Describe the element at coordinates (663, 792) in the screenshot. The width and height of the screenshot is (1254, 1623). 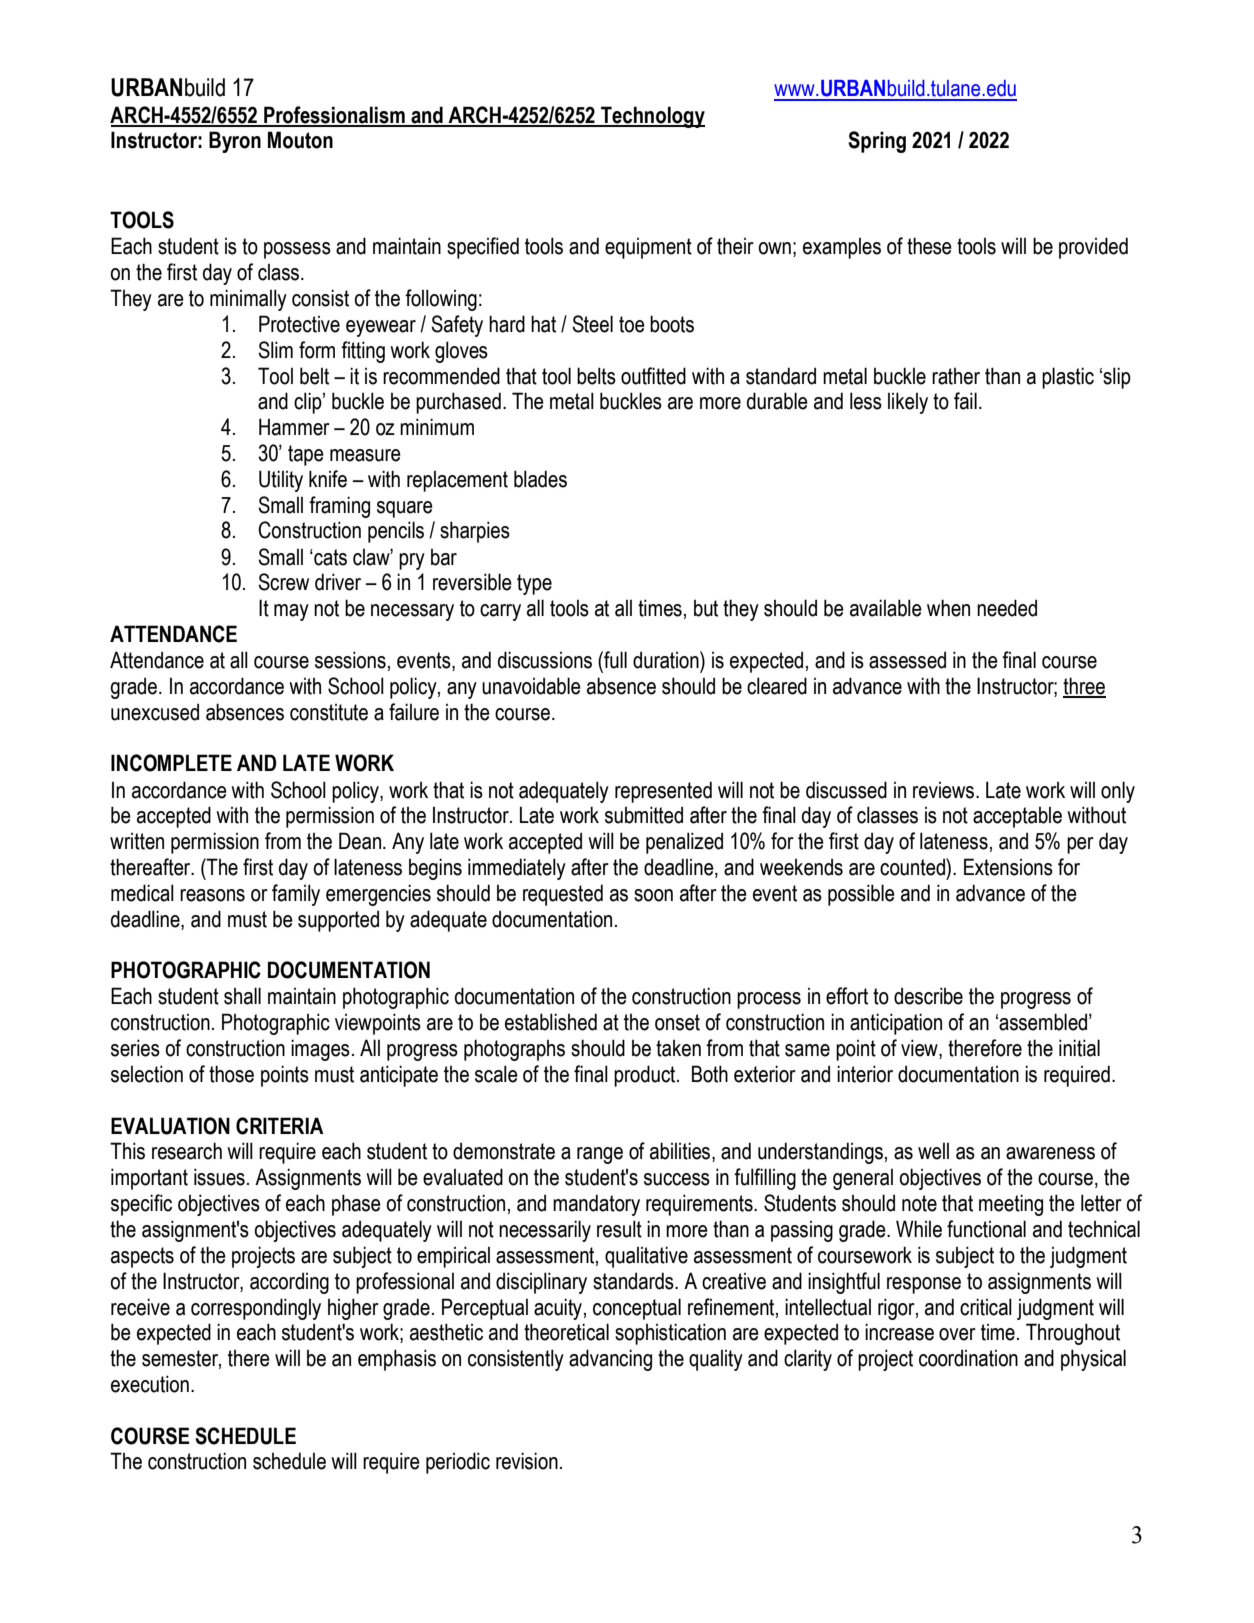
I see `represented` at that location.
